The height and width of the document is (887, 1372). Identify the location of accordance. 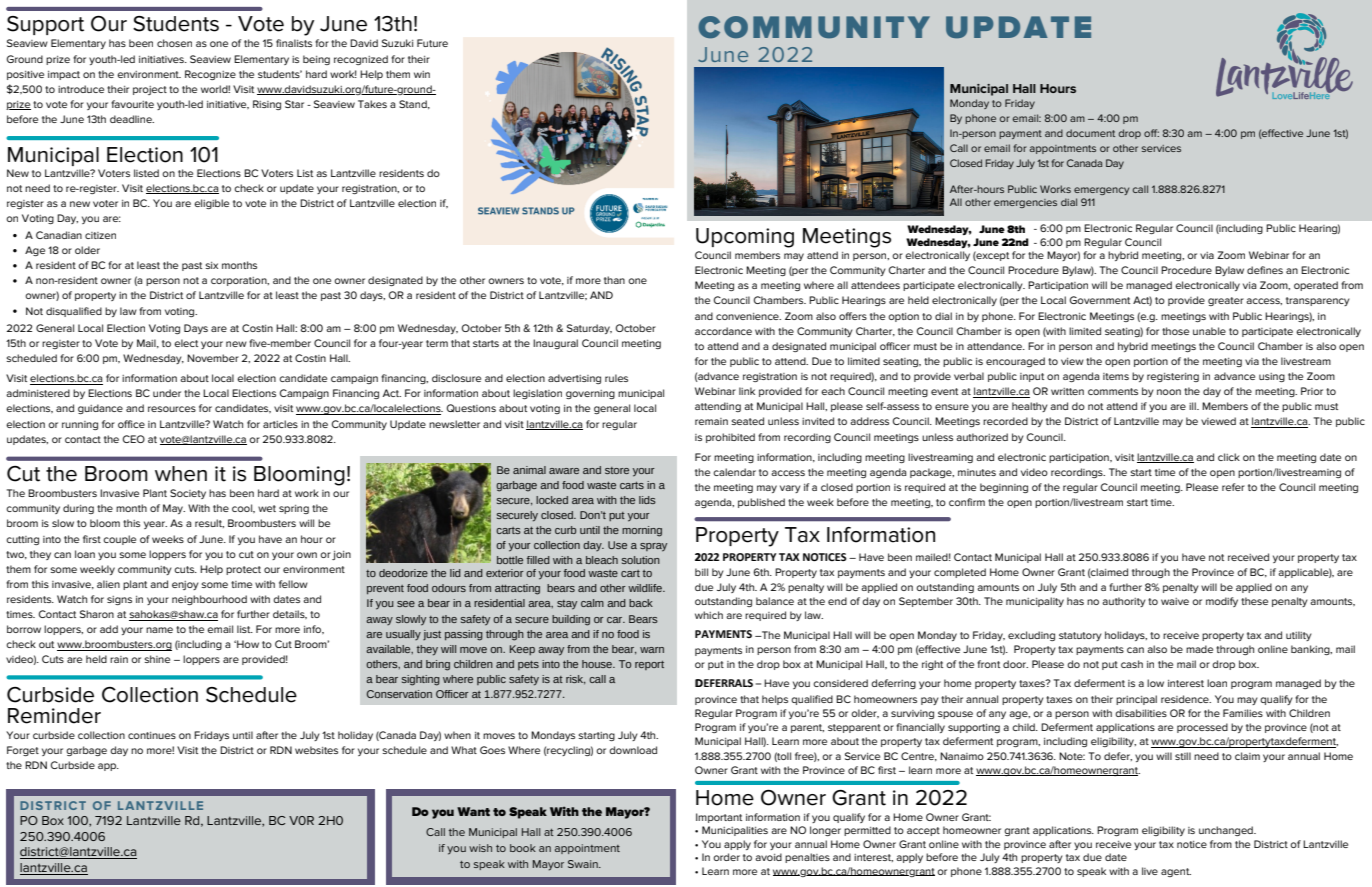
(723, 331).
